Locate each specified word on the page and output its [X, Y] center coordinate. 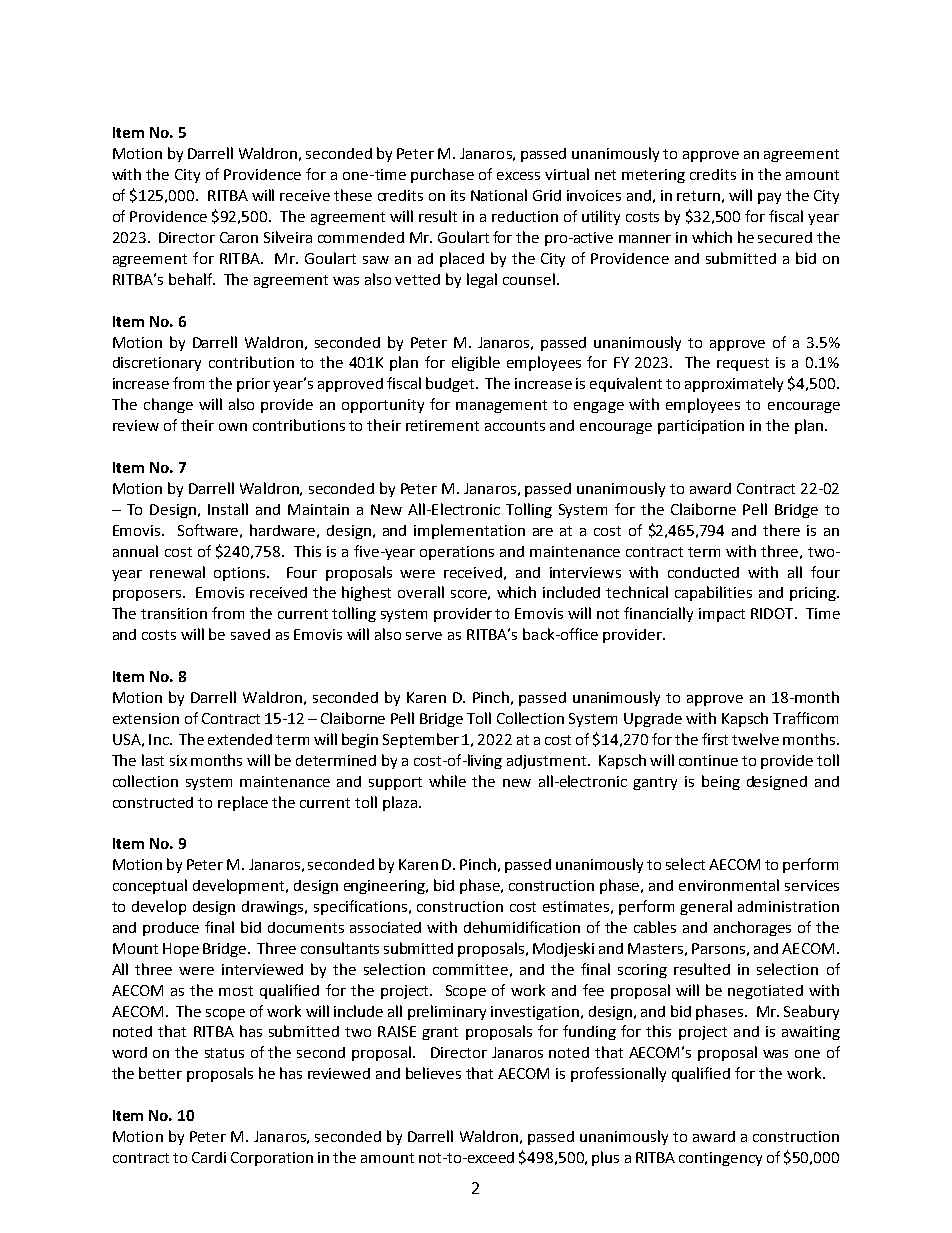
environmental [729, 885]
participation [701, 427]
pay [769, 198]
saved [250, 634]
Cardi [209, 1157]
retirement [442, 425]
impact [722, 615]
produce [171, 929]
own [233, 427]
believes [433, 1073]
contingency [720, 1159]
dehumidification [522, 927]
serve [424, 636]
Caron [239, 237]
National [499, 195]
